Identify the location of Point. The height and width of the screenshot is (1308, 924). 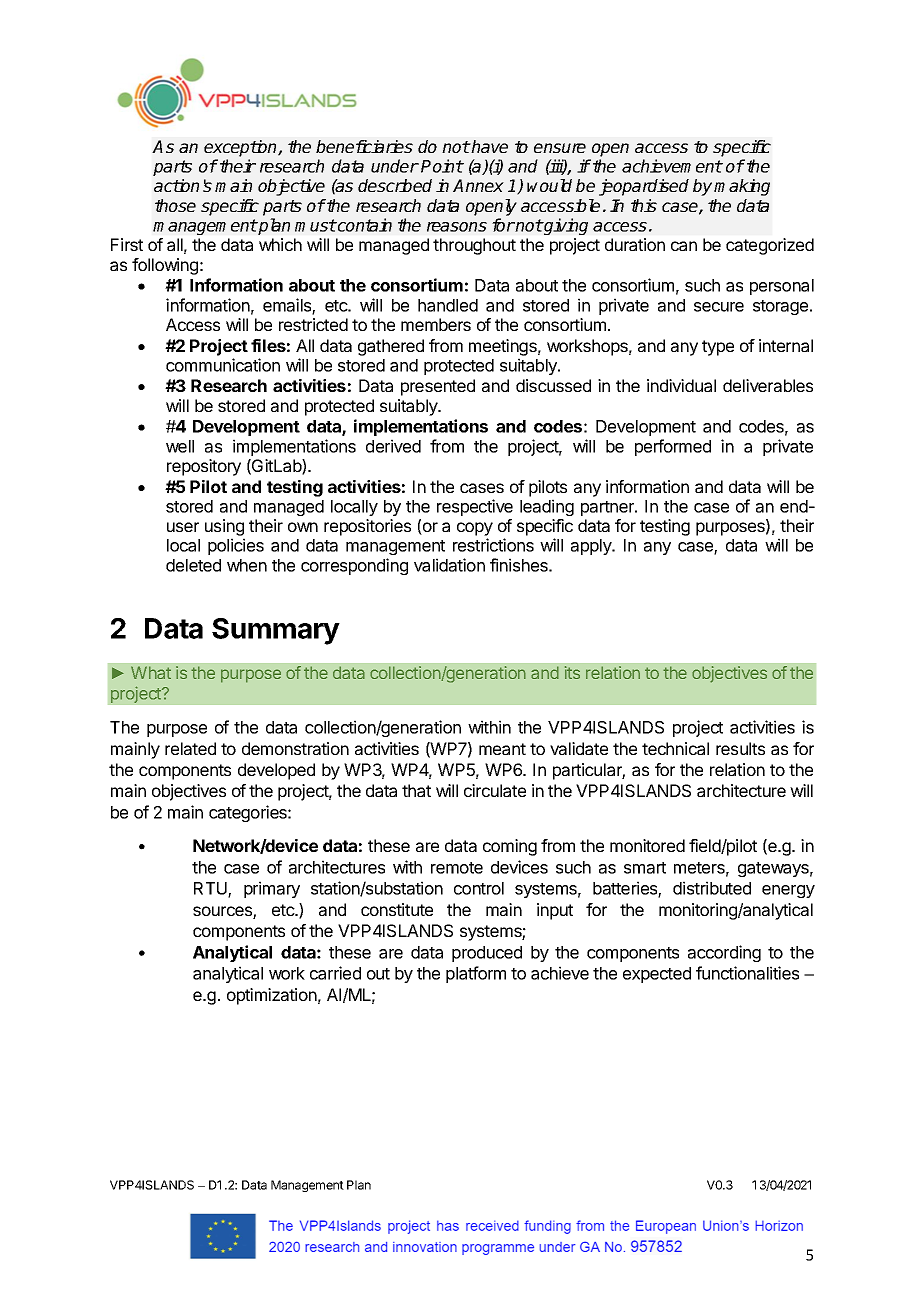
(442, 166).
